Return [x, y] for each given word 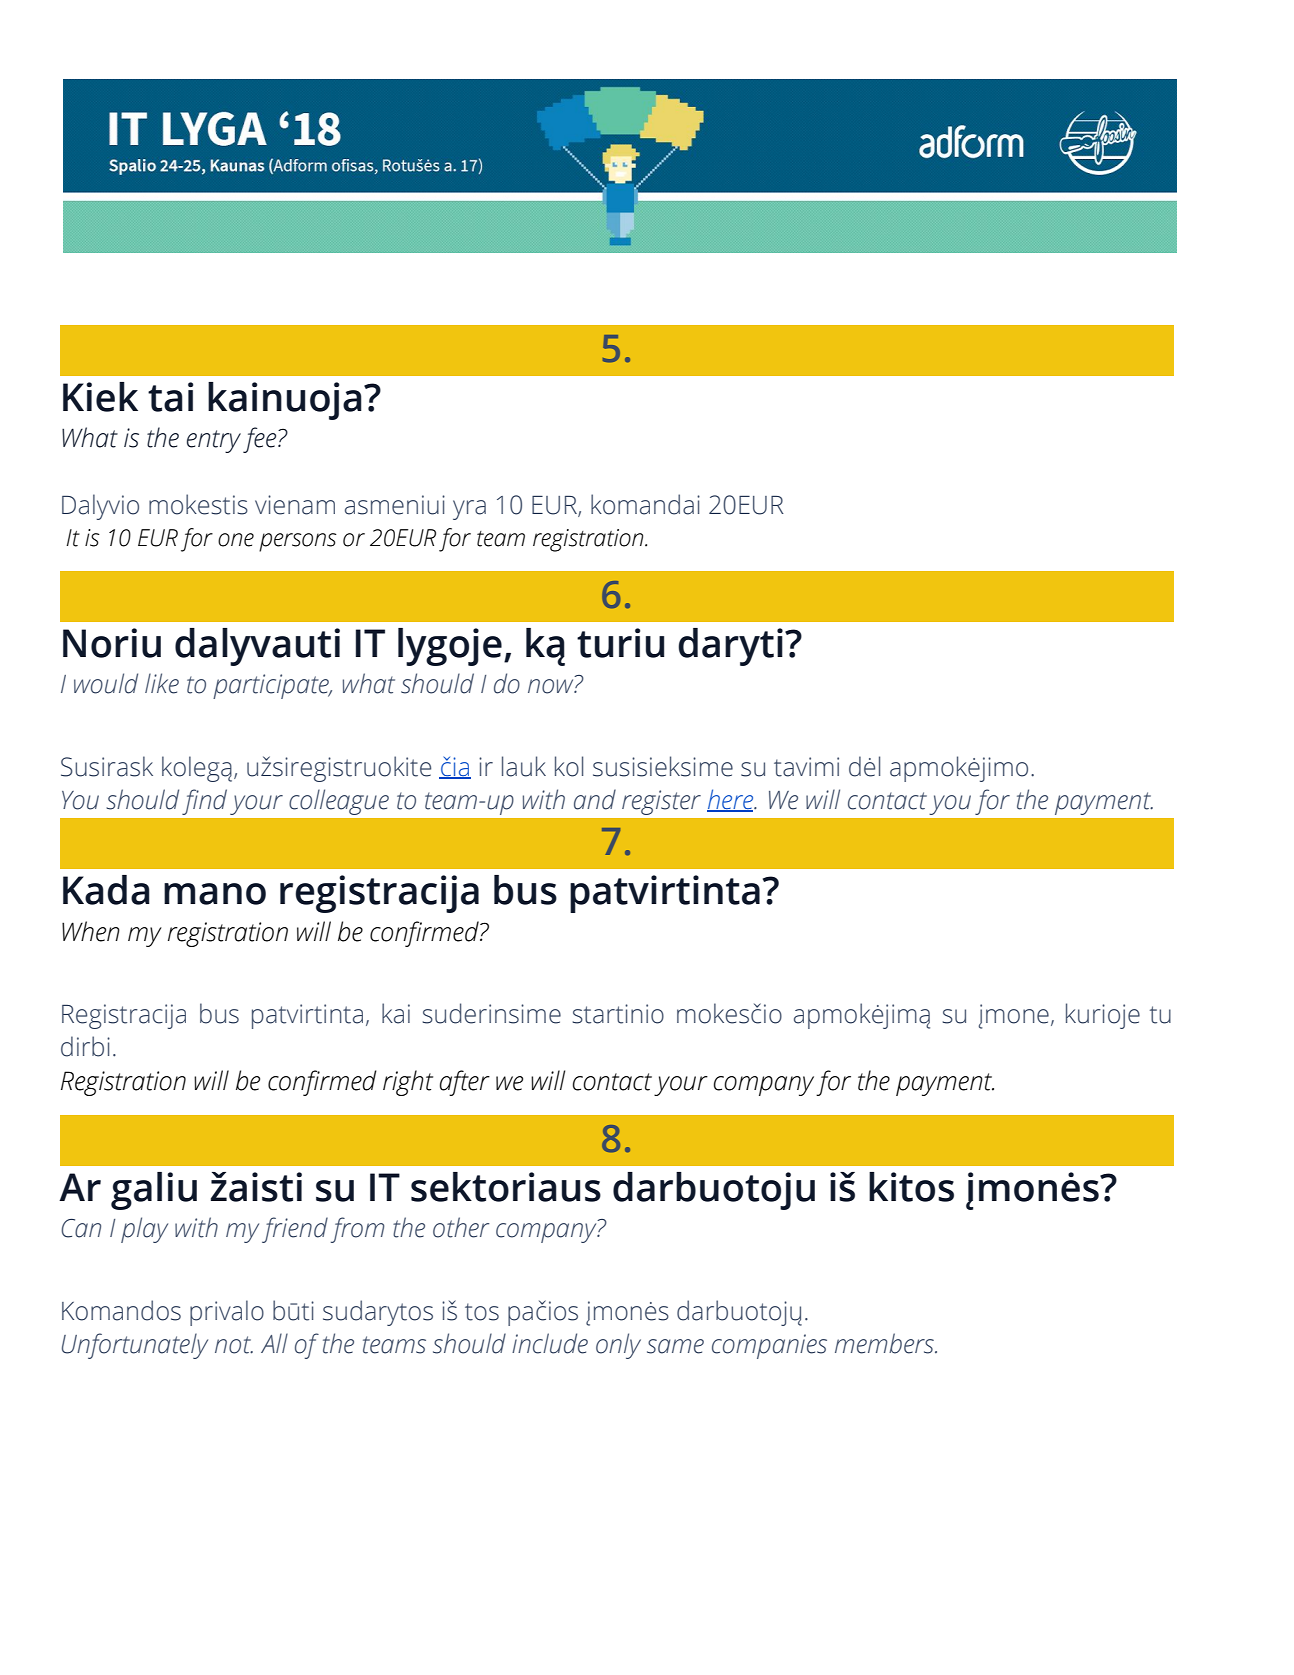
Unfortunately [135, 1346]
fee [261, 440]
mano [215, 894]
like [162, 683]
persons [298, 542]
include [550, 1343]
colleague [339, 802]
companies [769, 1346]
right [408, 1083]
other [461, 1227]
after [465, 1083]
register [661, 802]
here [731, 800]
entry [214, 441]
